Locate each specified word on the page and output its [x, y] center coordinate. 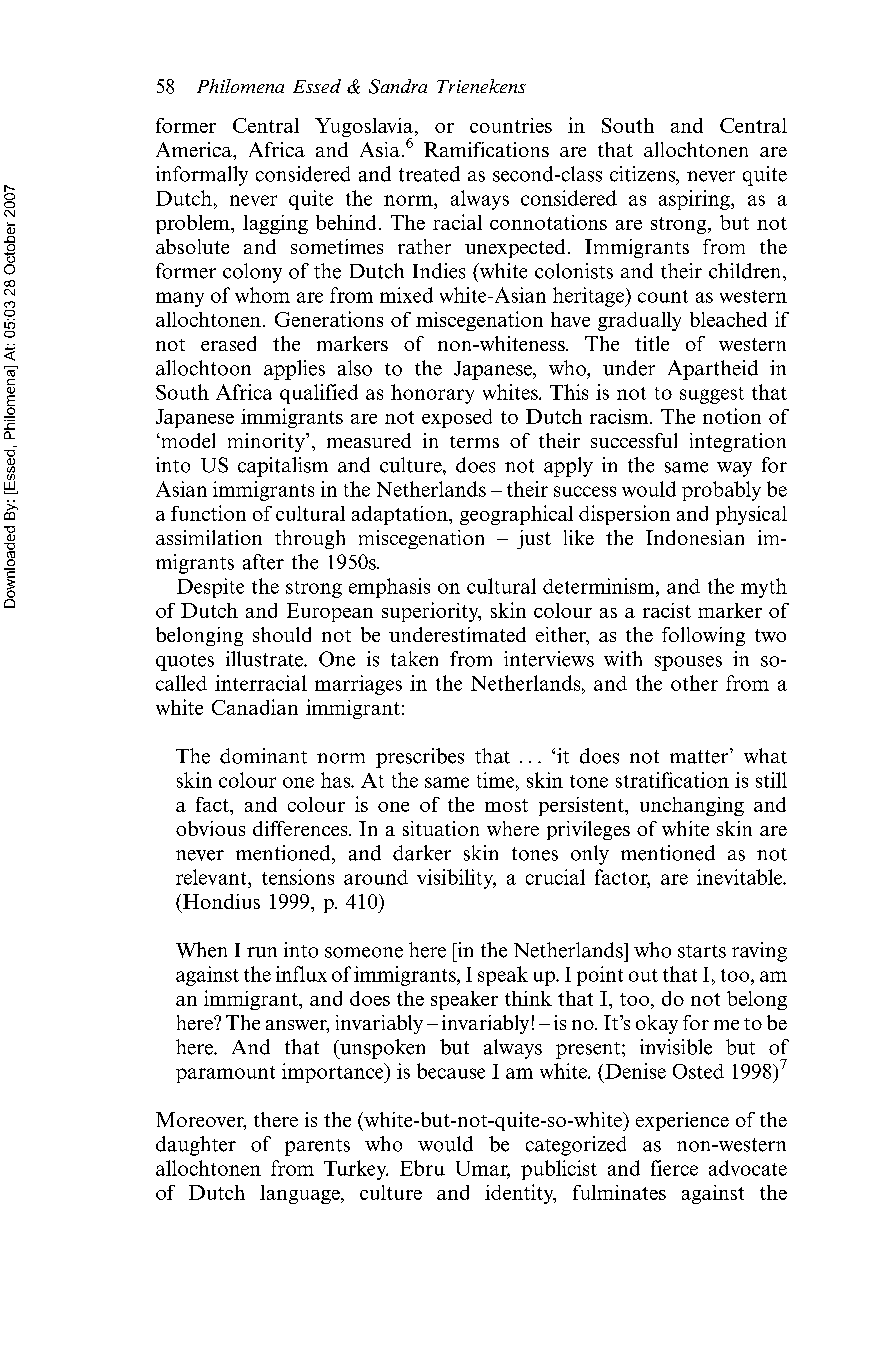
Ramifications [486, 149]
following [703, 636]
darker [422, 853]
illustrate [266, 659]
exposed [457, 418]
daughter [196, 1146]
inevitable [741, 877]
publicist [559, 1170]
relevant [212, 877]
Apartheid [713, 370]
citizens [644, 175]
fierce [674, 1168]
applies [294, 370]
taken [414, 659]
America [195, 149]
